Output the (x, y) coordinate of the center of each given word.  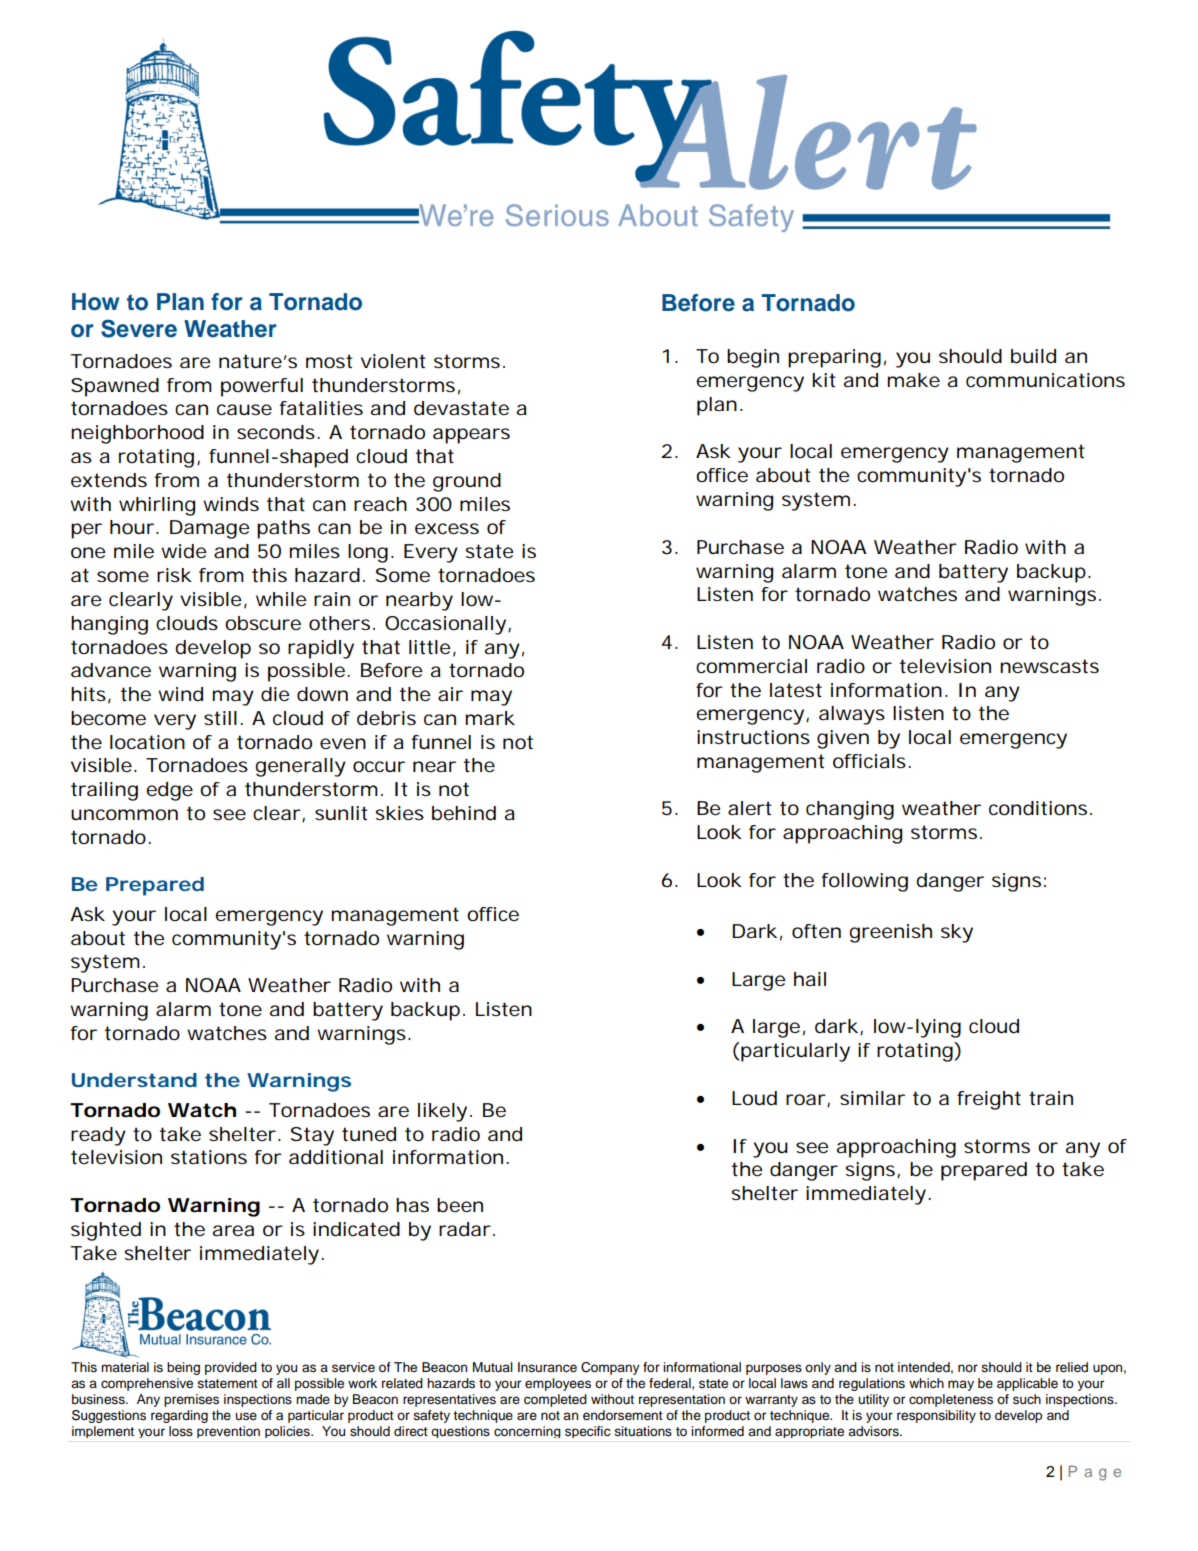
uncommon (124, 814)
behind (464, 813)
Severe (139, 328)
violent (393, 361)
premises (191, 1400)
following (865, 882)
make (914, 380)
